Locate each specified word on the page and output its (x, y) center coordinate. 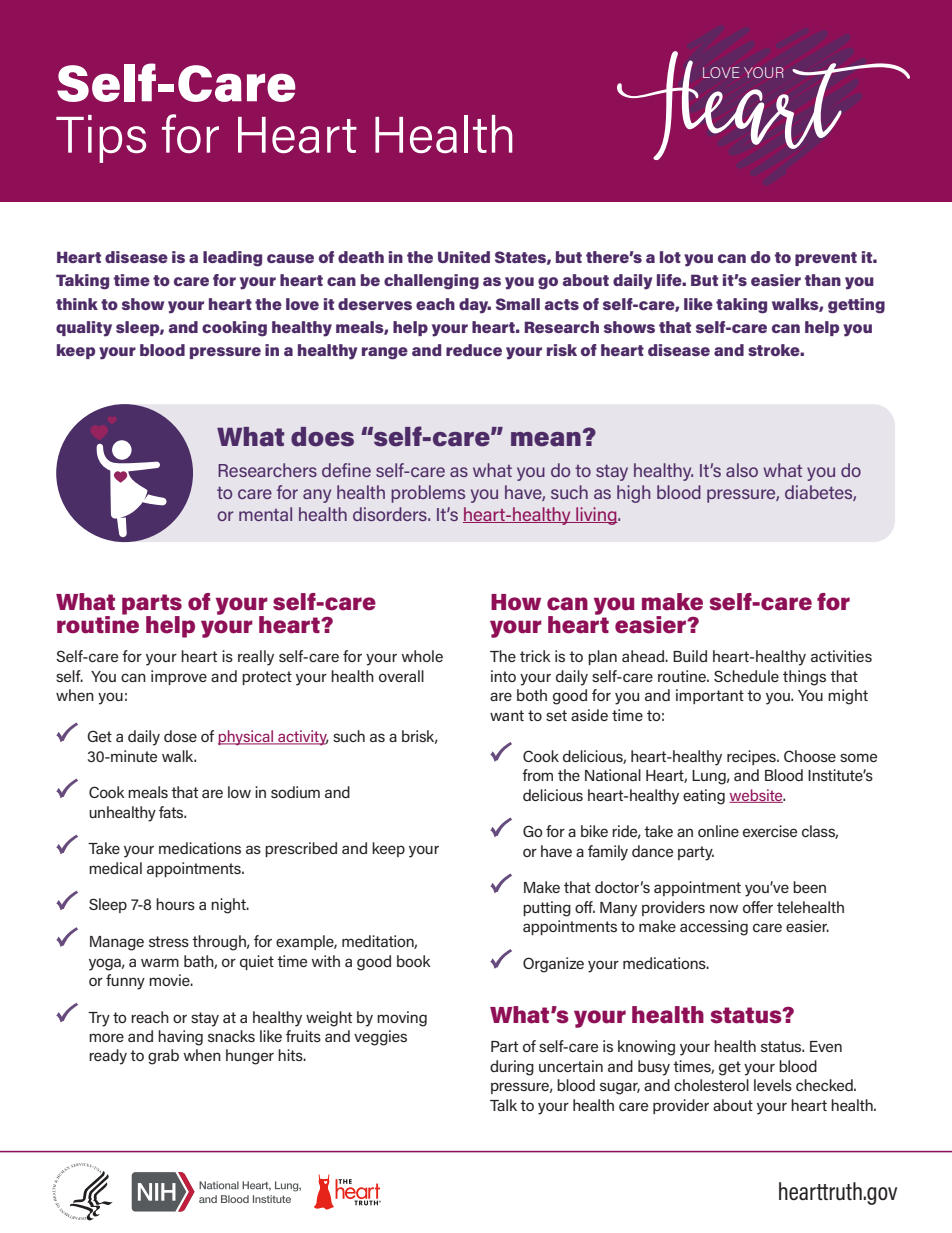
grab (163, 1057)
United (464, 257)
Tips (101, 139)
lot (670, 257)
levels (773, 1085)
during (512, 1068)
